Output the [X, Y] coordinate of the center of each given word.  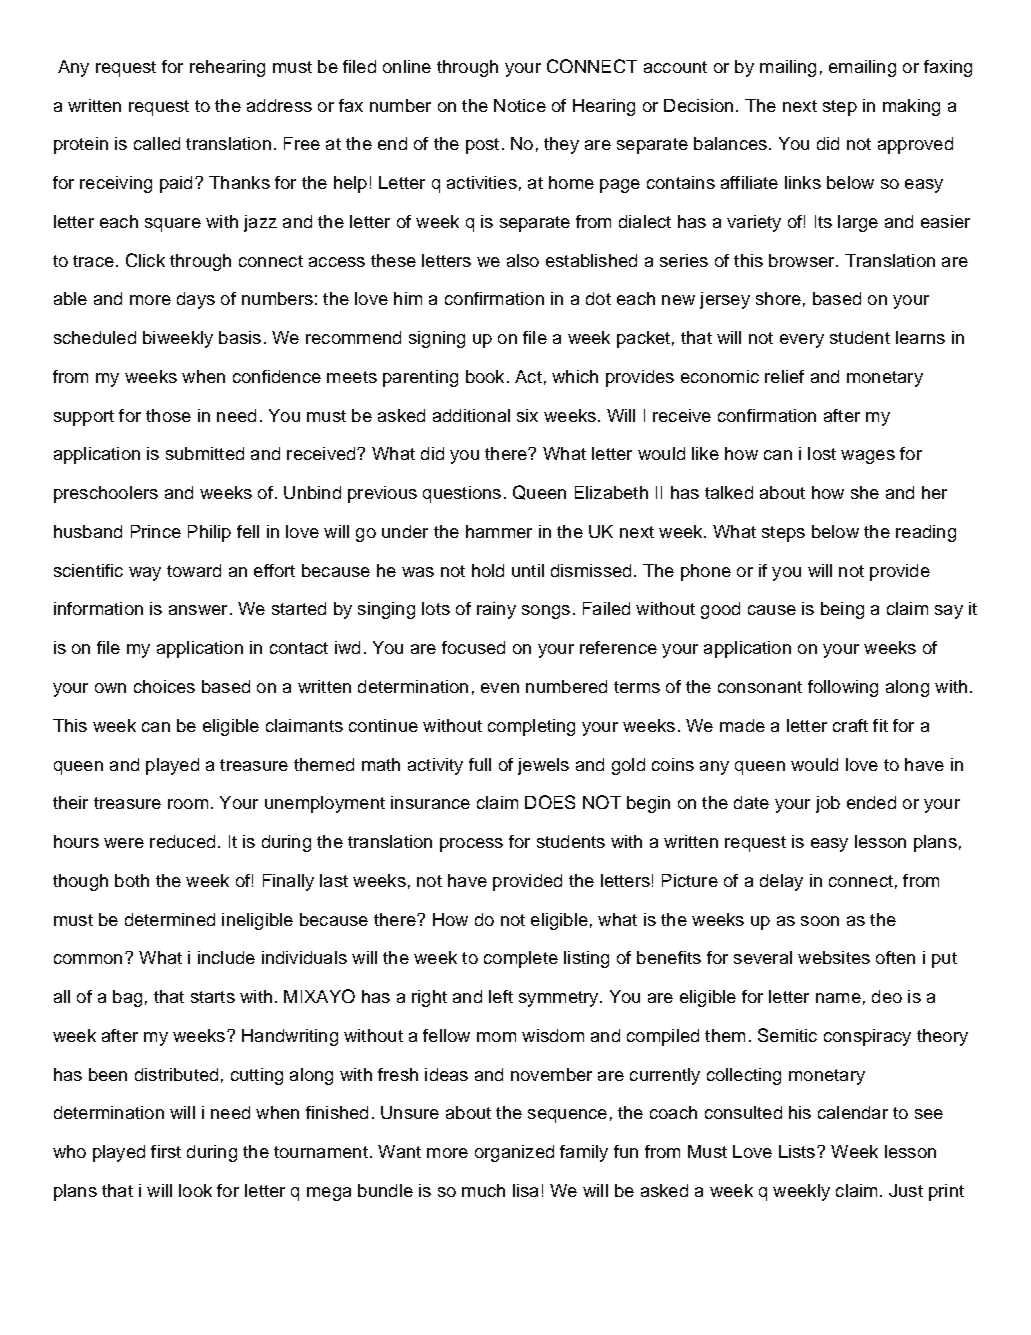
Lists [798, 1151]
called [157, 143]
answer [198, 610]
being [842, 610]
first [166, 1151]
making [911, 107]
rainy [496, 610]
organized [514, 1153]
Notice [520, 105]
